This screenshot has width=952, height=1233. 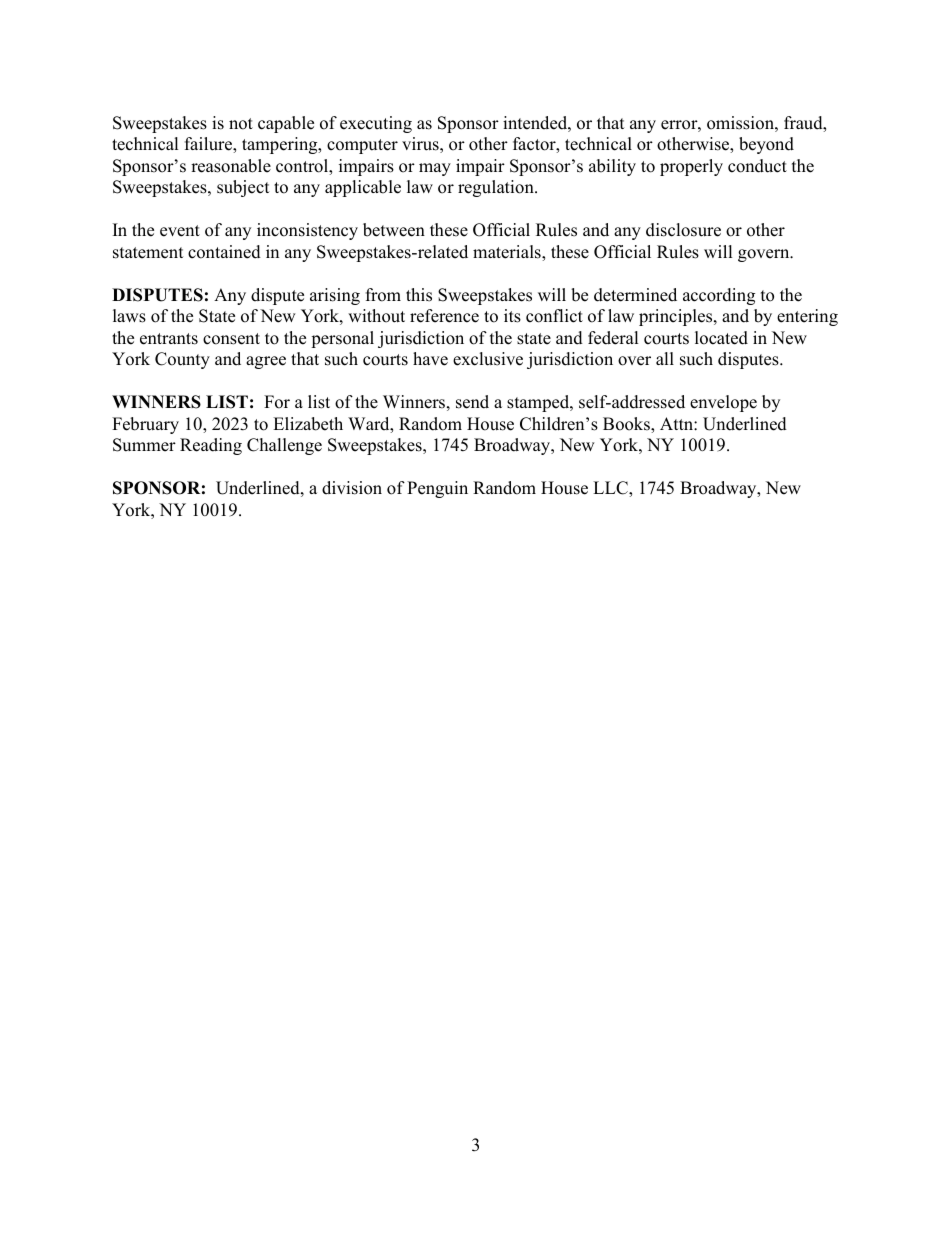 I want to click on not, so click(x=241, y=124).
